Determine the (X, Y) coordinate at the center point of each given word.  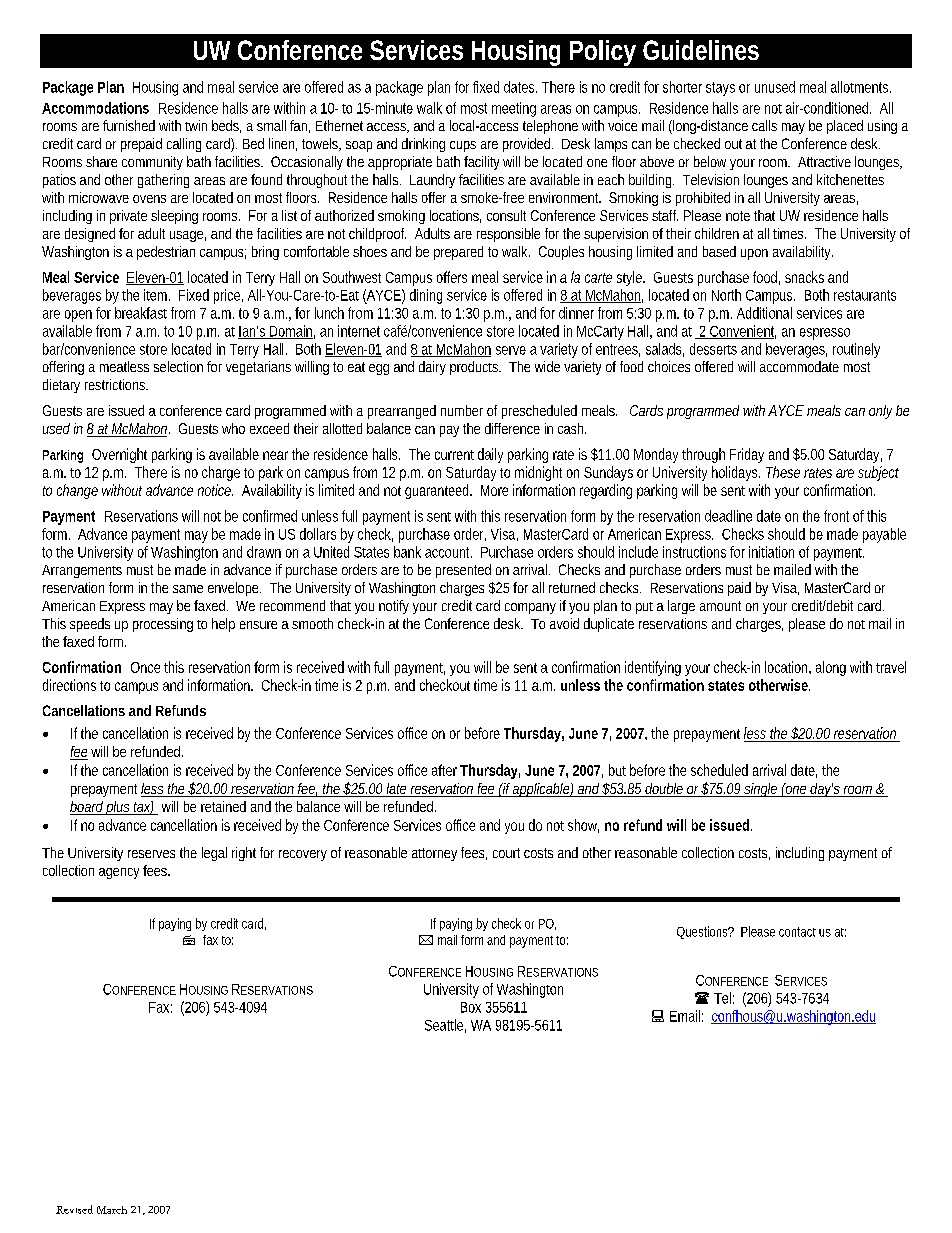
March (112, 1210)
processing (163, 625)
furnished (129, 125)
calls (764, 125)
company (530, 608)
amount (720, 606)
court (506, 853)
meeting (514, 109)
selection (178, 366)
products (475, 368)
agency (119, 873)
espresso (825, 334)
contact (797, 932)
